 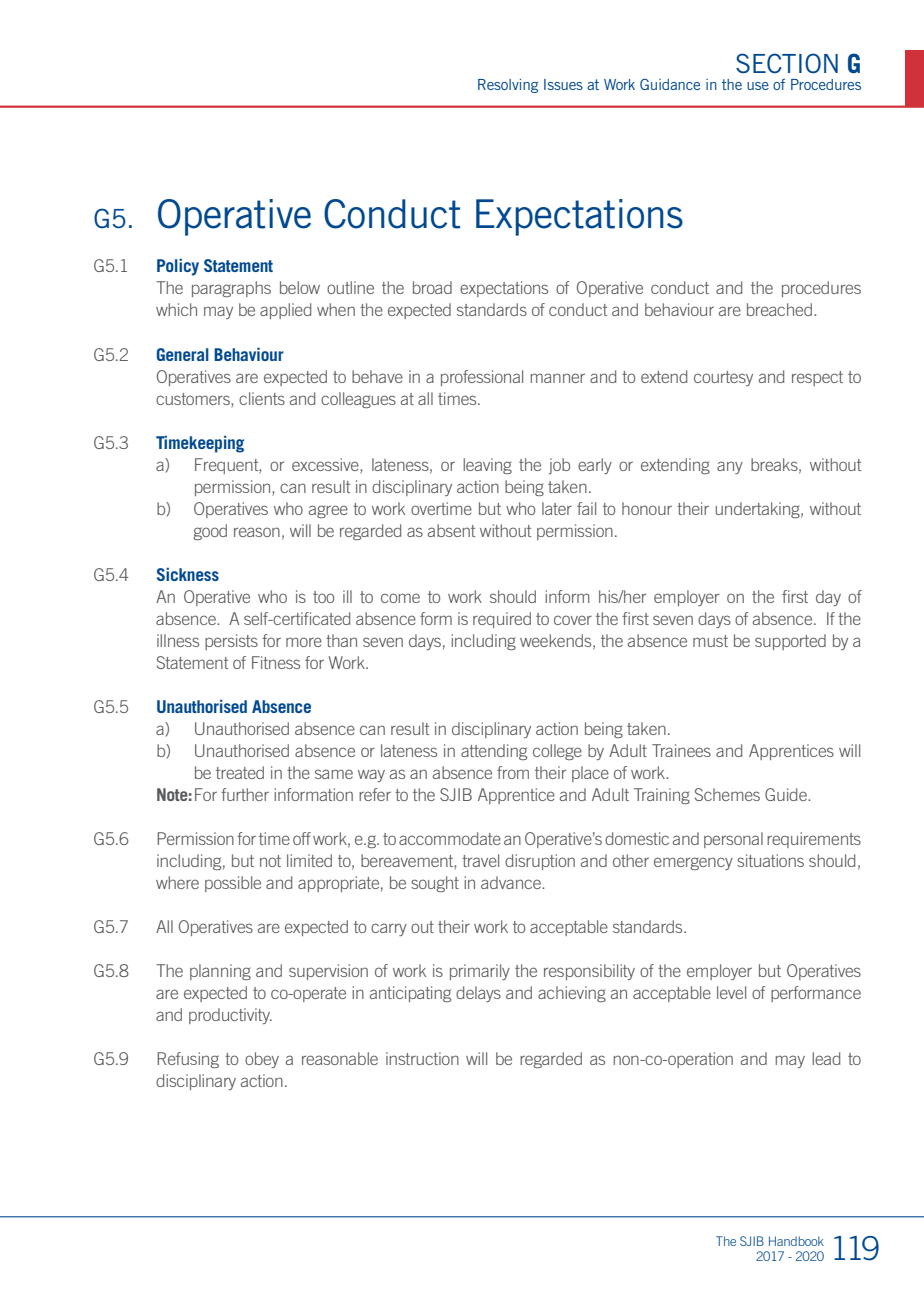 What do you see at coordinates (733, 840) in the screenshot?
I see `personal` at bounding box center [733, 840].
